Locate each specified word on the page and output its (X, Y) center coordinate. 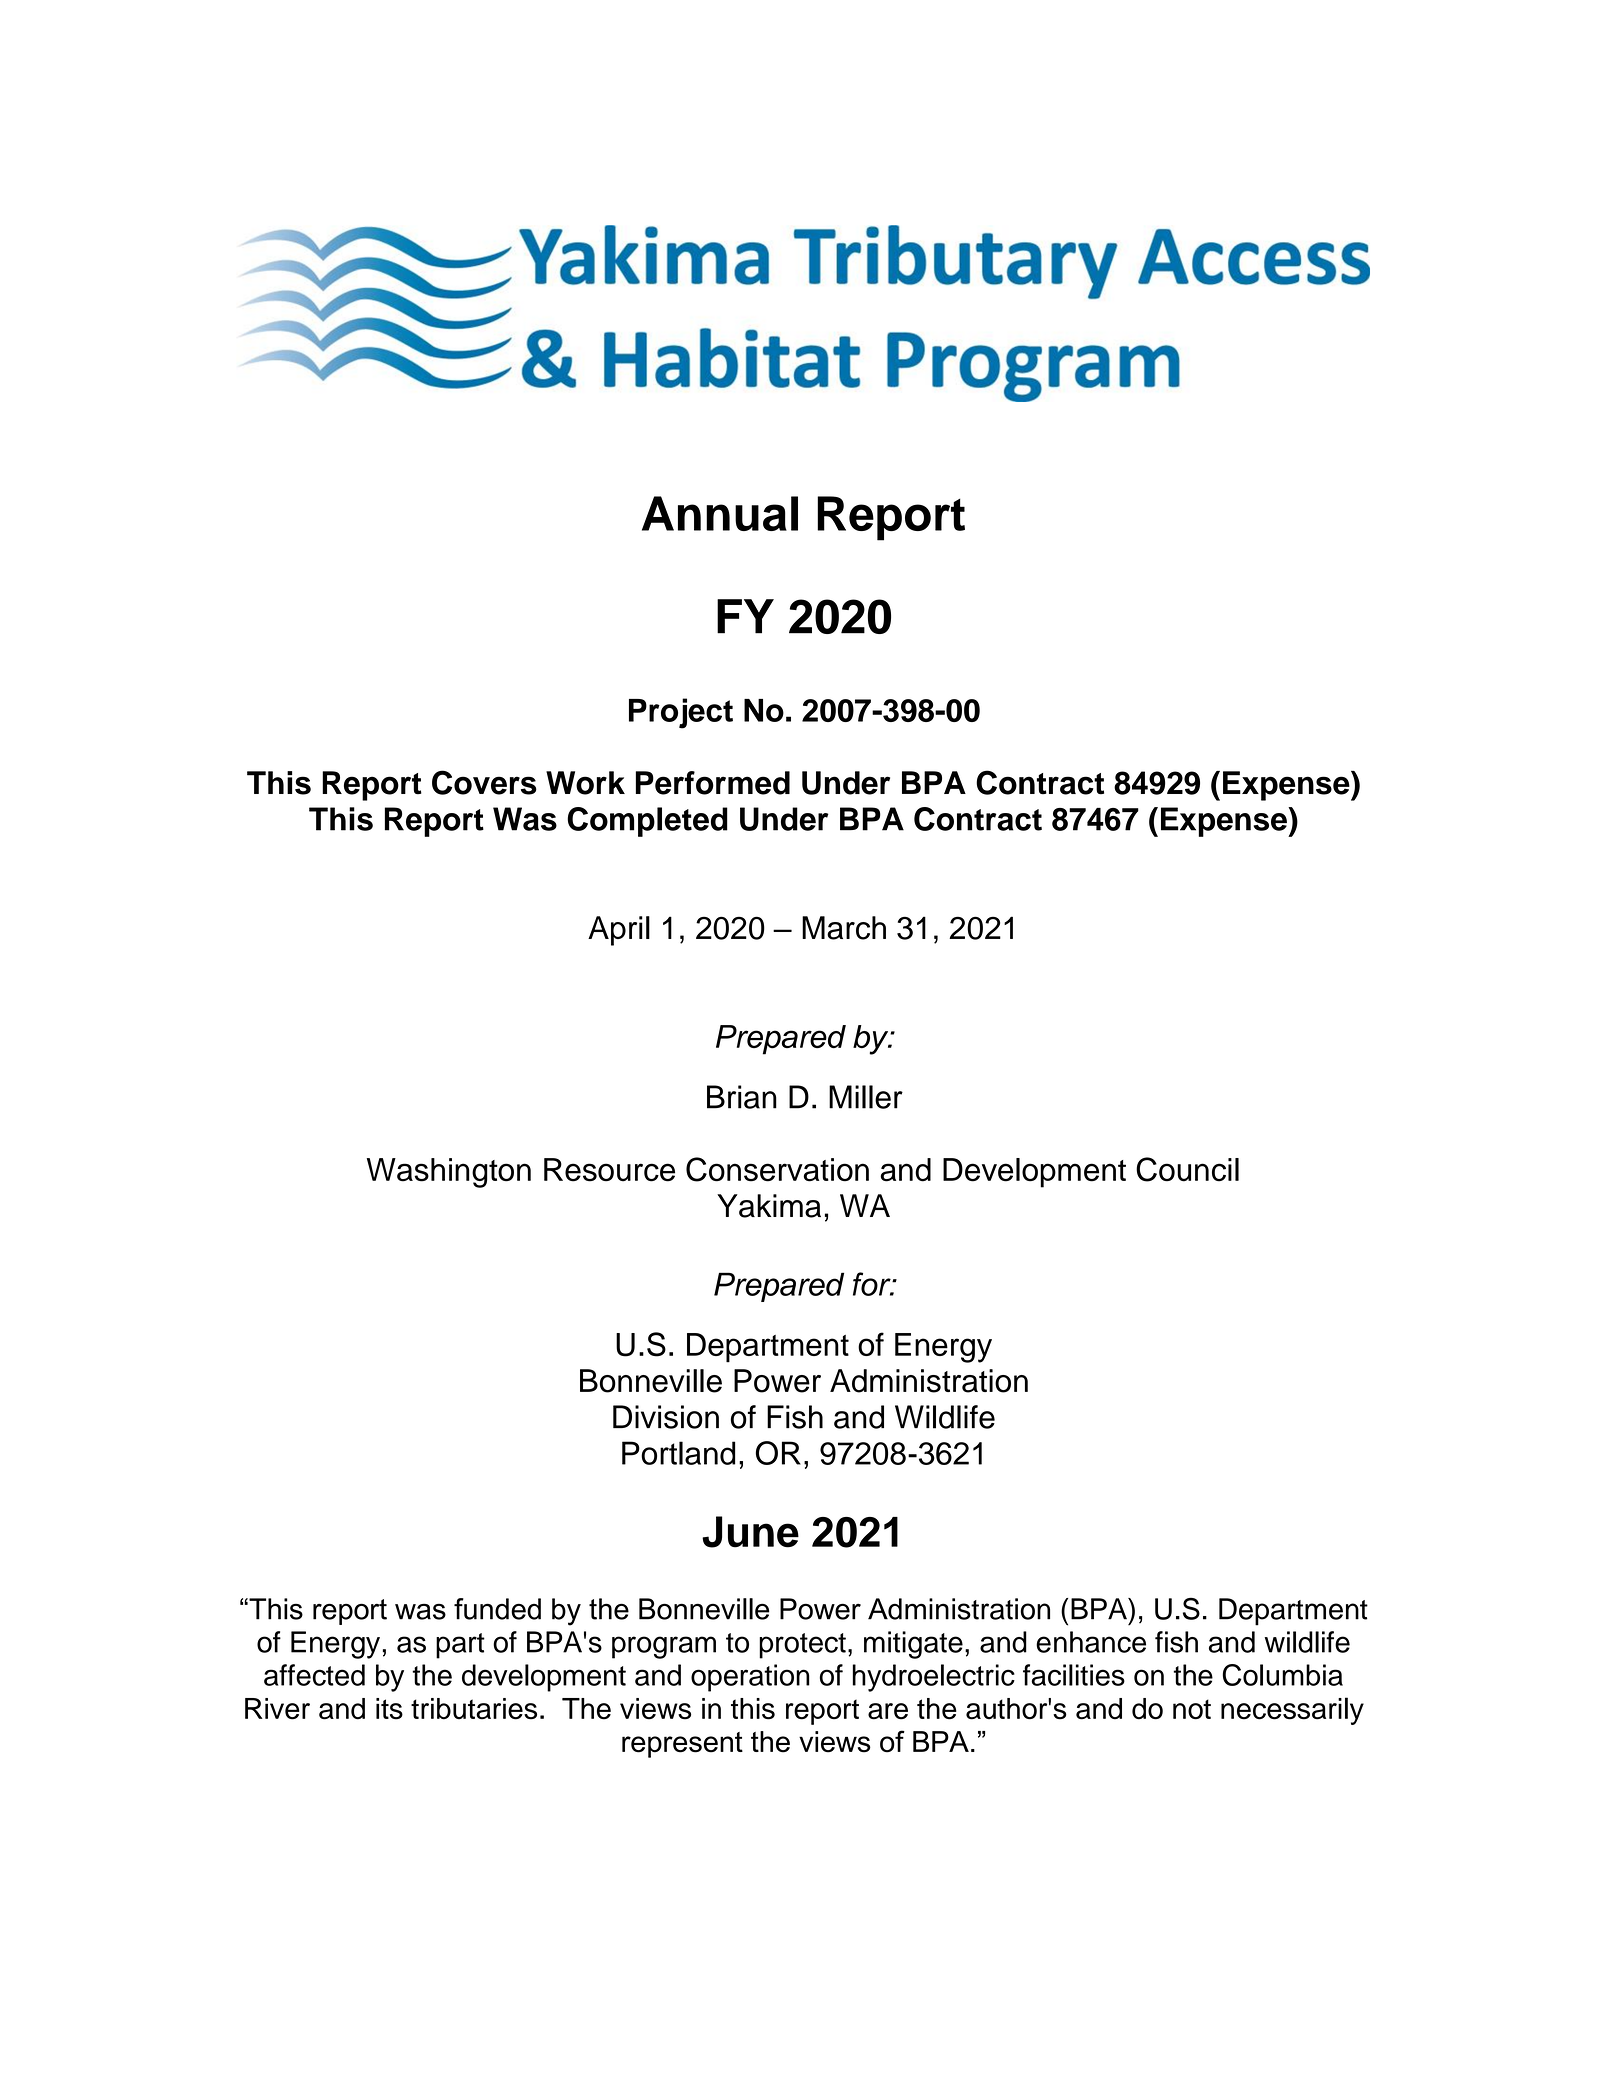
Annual (720, 513)
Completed (647, 822)
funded (497, 1609)
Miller (866, 1097)
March (844, 928)
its (389, 1709)
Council (1187, 1169)
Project (681, 713)
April (619, 931)
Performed (713, 783)
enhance (1091, 1642)
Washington (449, 1173)
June (750, 1532)
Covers (484, 782)
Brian (742, 1097)
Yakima (769, 1206)
